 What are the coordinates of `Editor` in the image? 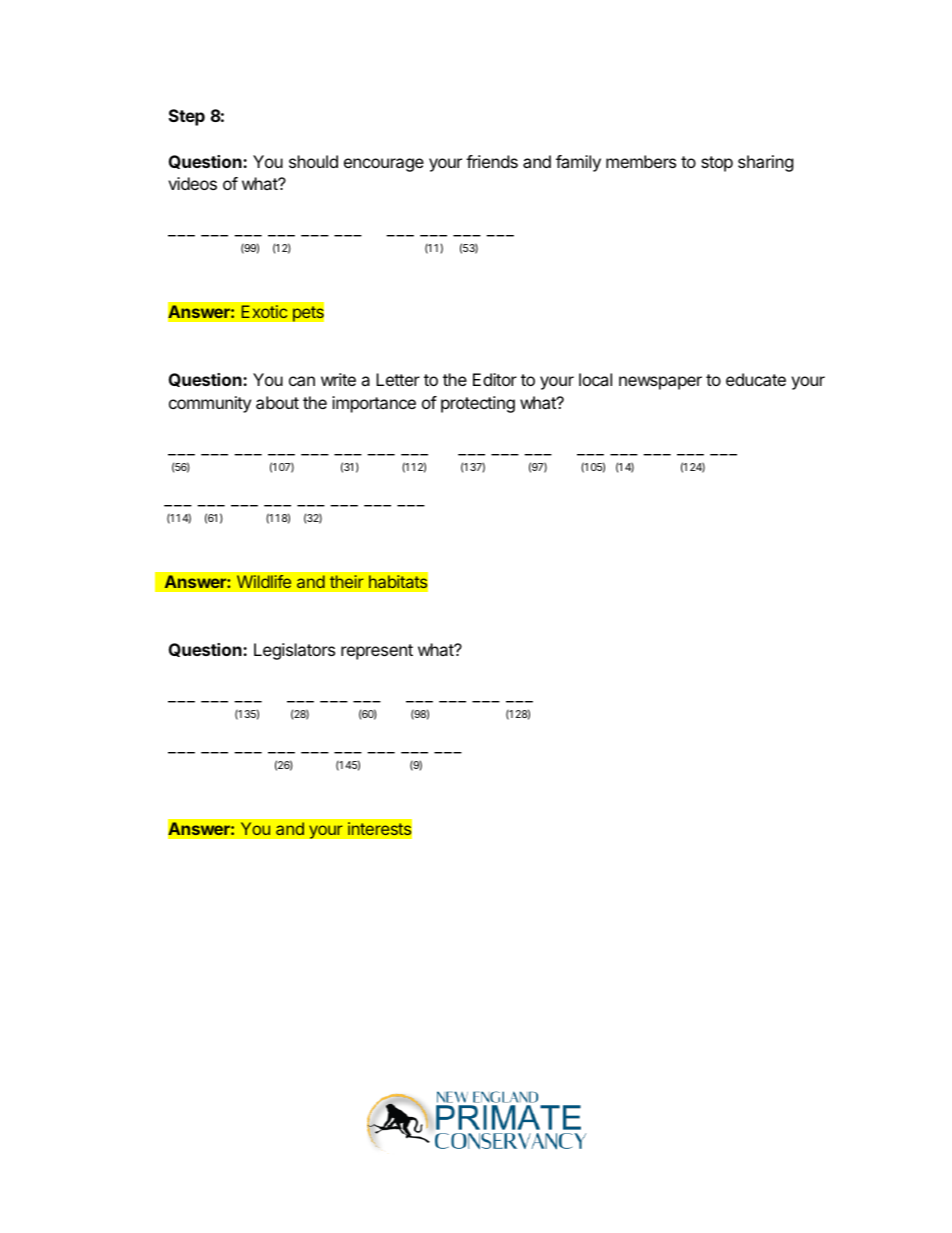 It's located at (495, 379).
